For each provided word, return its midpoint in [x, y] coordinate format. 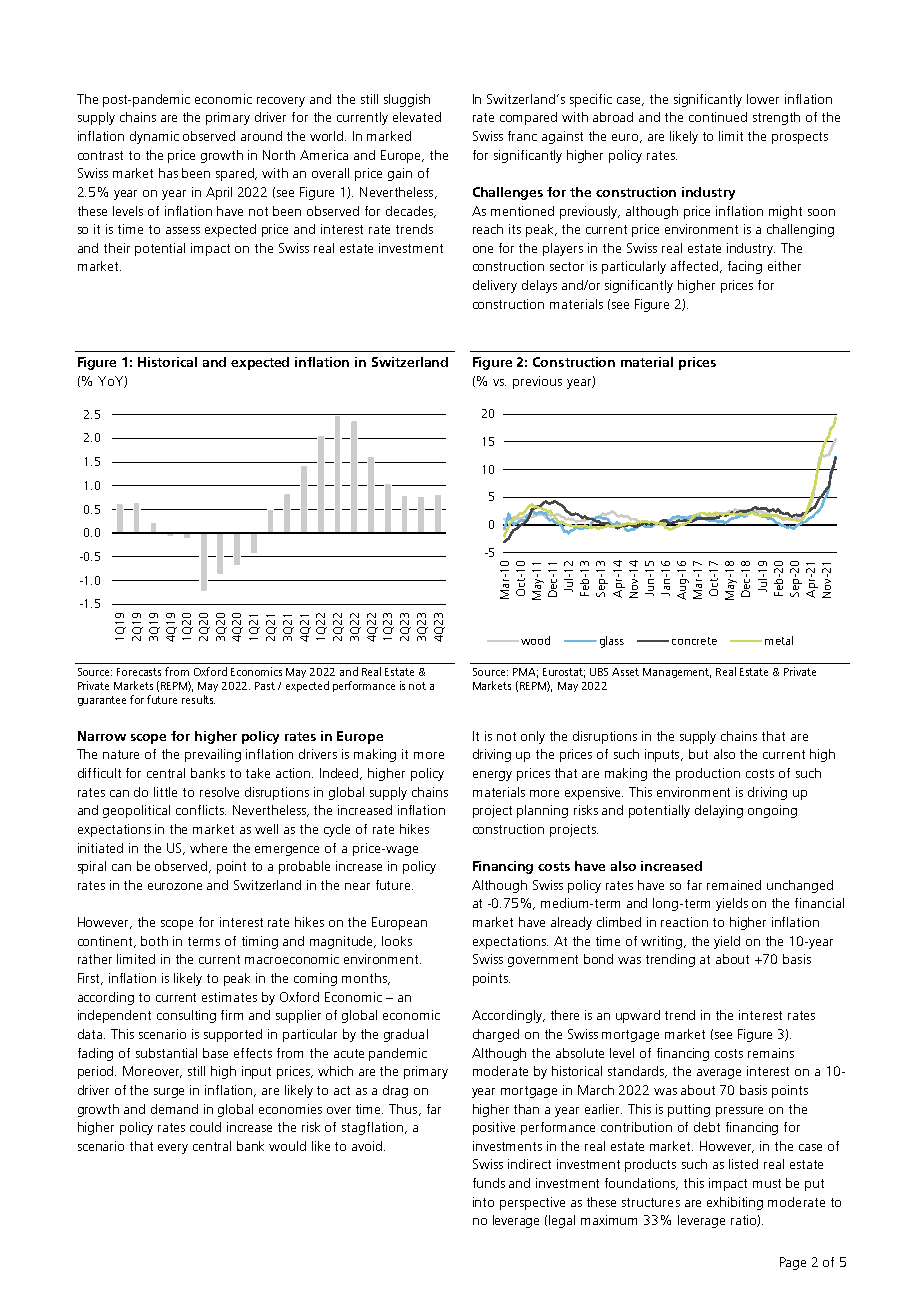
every [173, 1149]
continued [718, 117]
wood [535, 640]
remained [734, 885]
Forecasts [139, 672]
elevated [417, 117]
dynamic [154, 137]
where [208, 848]
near [357, 886]
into [483, 1202]
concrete [694, 641]
